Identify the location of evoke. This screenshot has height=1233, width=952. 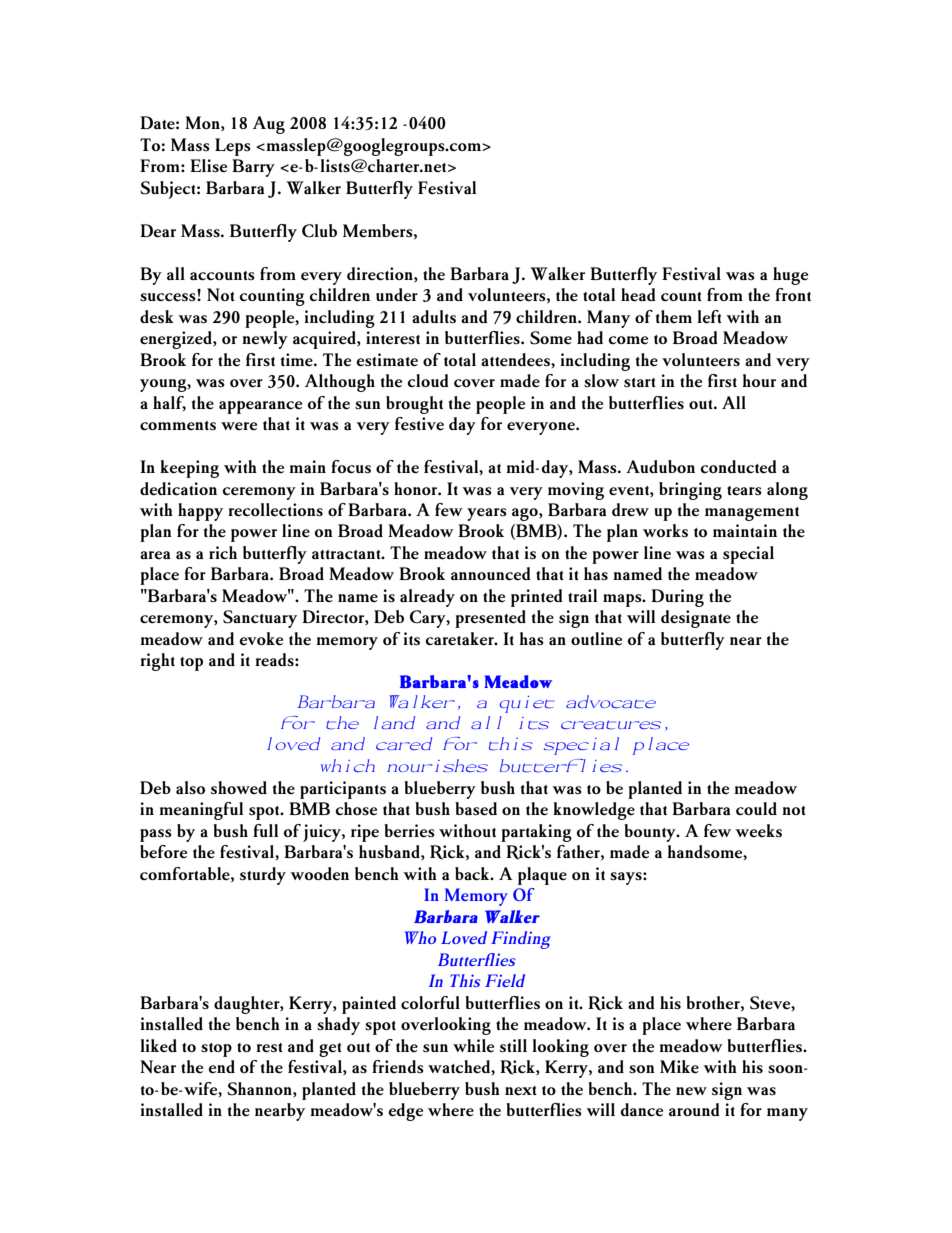
(261, 639).
